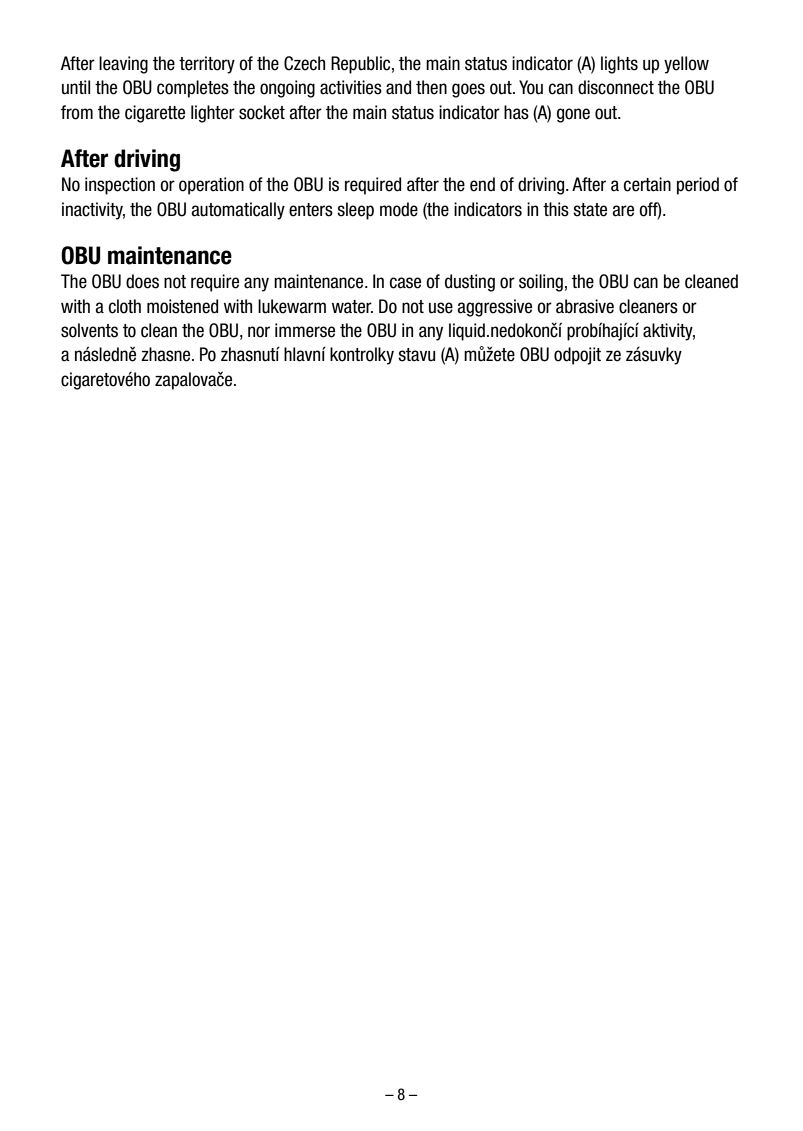 The height and width of the document is (1131, 803). Describe the element at coordinates (405, 283) in the document. I see `case` at that location.
